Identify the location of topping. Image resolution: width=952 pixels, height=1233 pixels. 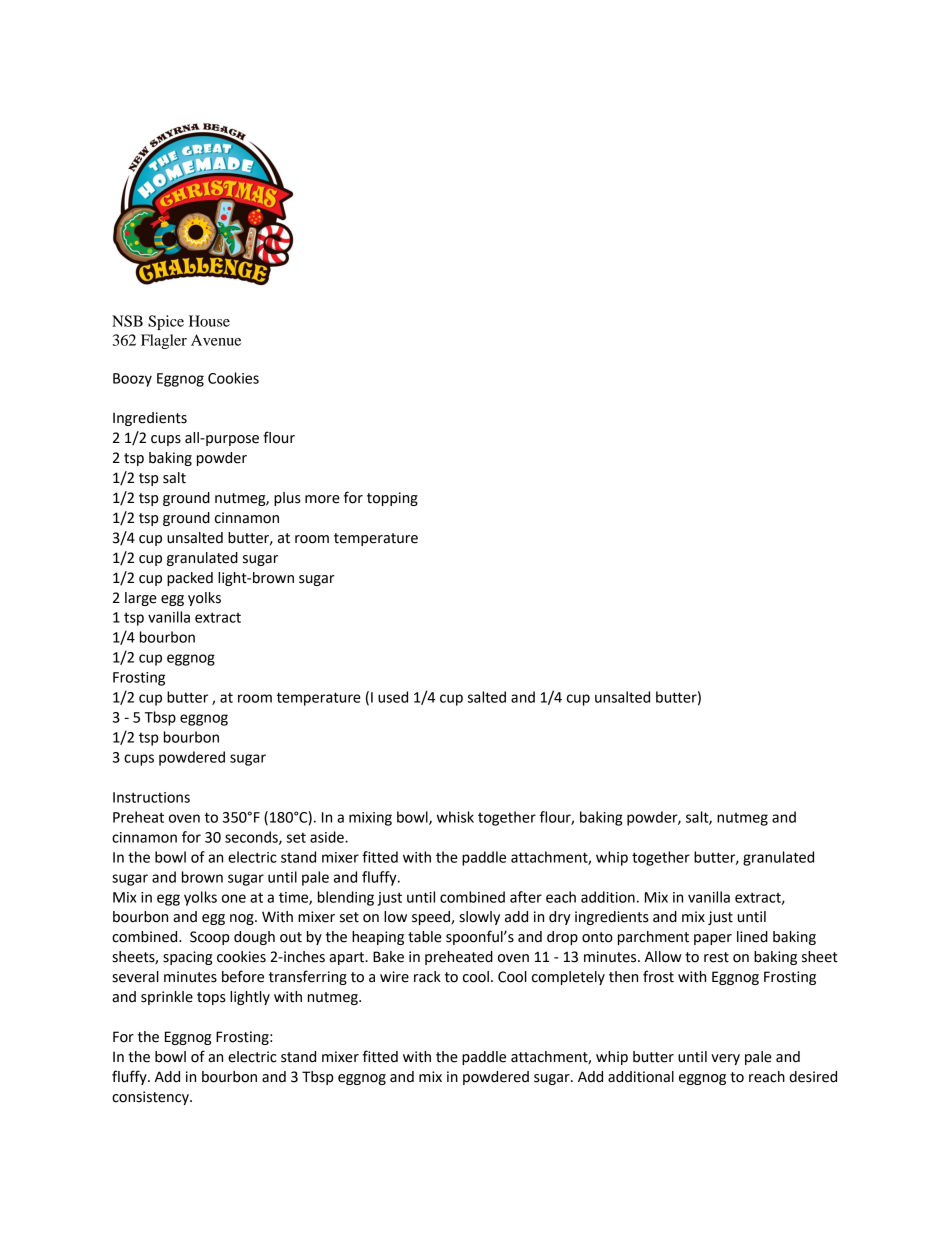
(392, 499).
